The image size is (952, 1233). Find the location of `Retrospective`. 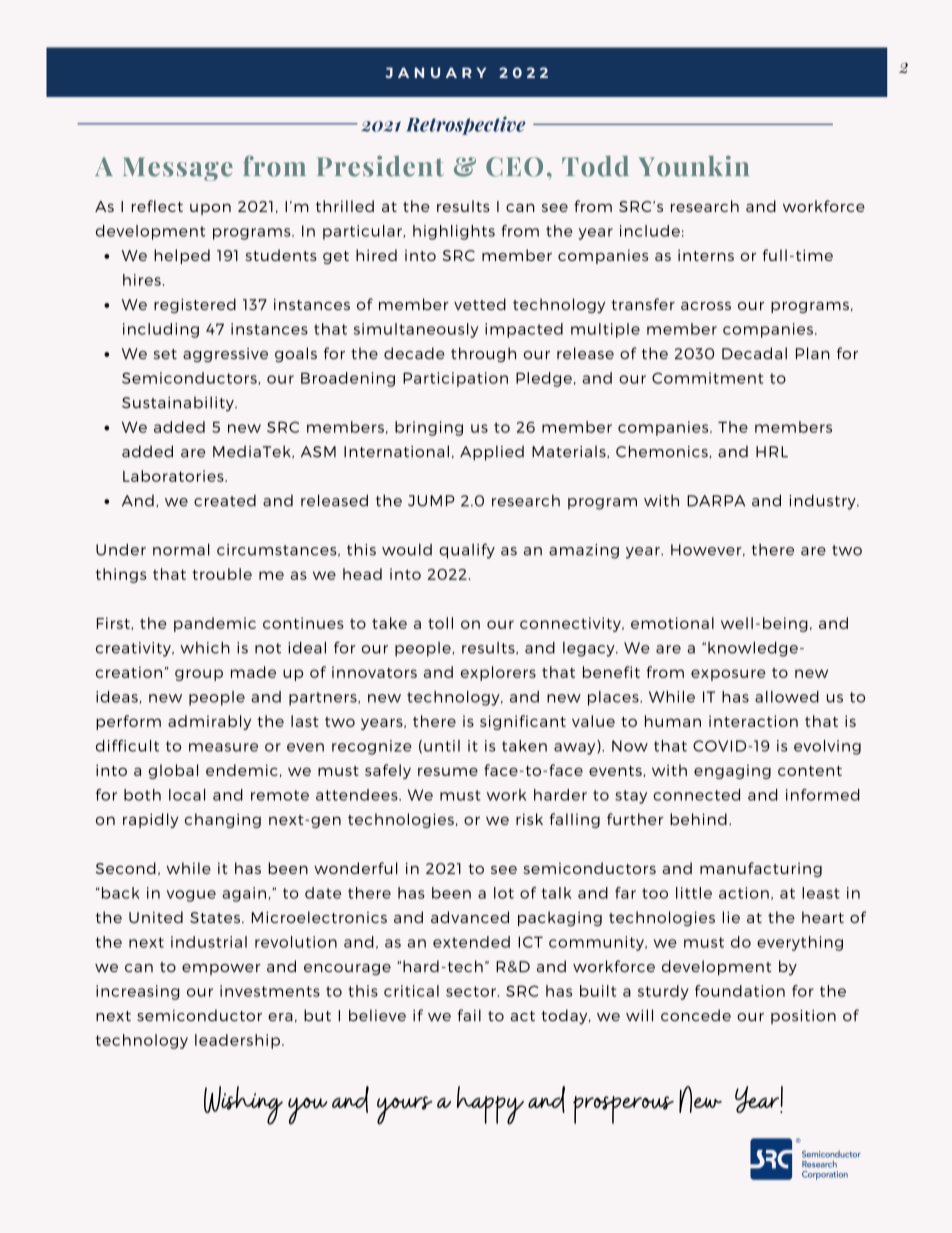

Retrospective is located at coordinates (466, 125).
